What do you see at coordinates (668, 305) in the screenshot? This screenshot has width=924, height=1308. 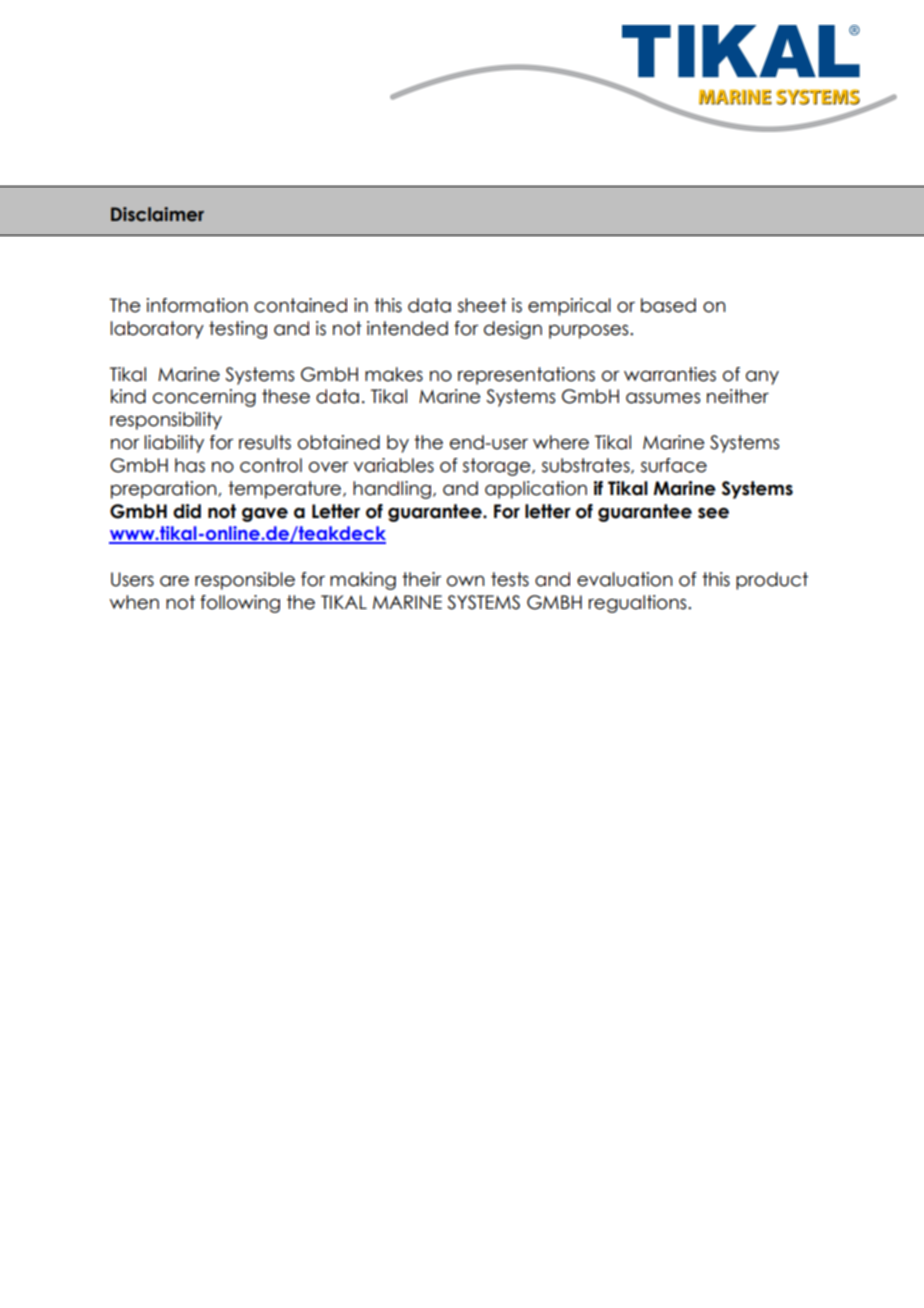 I see `based` at bounding box center [668, 305].
